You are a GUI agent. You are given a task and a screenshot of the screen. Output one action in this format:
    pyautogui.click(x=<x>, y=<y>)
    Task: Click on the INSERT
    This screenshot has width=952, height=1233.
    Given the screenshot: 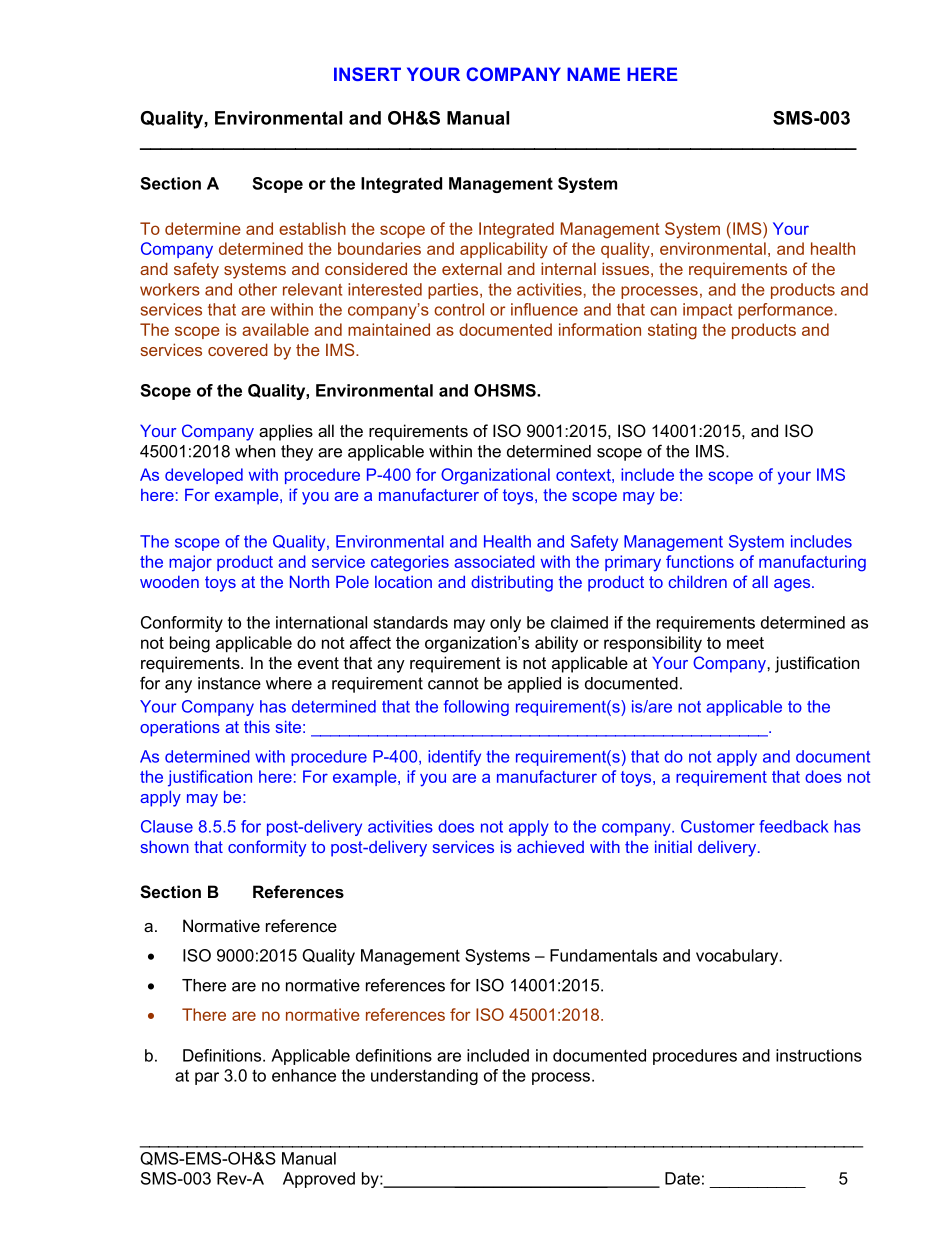 What is the action you would take?
    pyautogui.click(x=367, y=74)
